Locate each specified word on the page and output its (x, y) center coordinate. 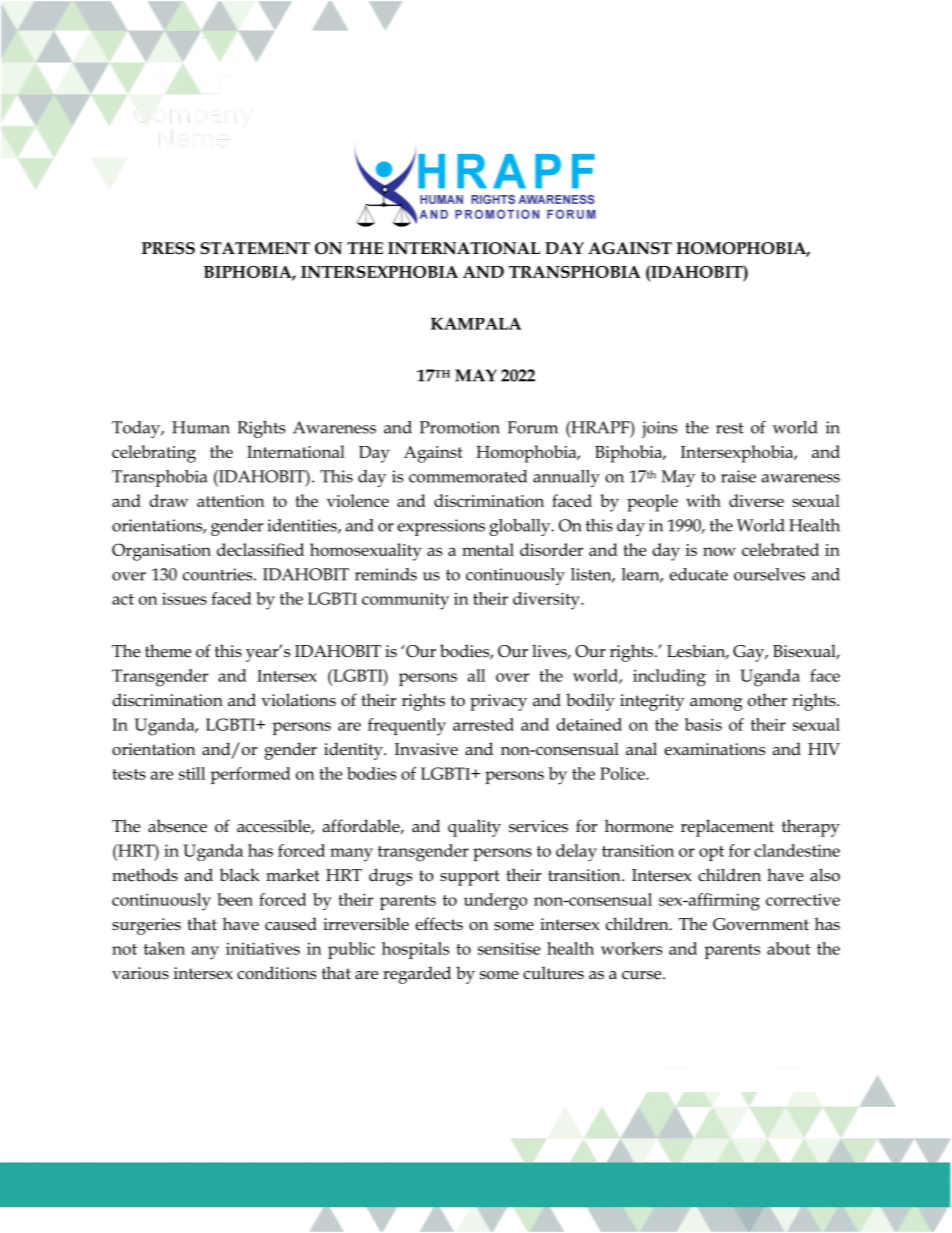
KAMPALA (476, 323)
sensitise (509, 948)
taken (164, 948)
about (788, 948)
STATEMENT (255, 248)
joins (659, 429)
